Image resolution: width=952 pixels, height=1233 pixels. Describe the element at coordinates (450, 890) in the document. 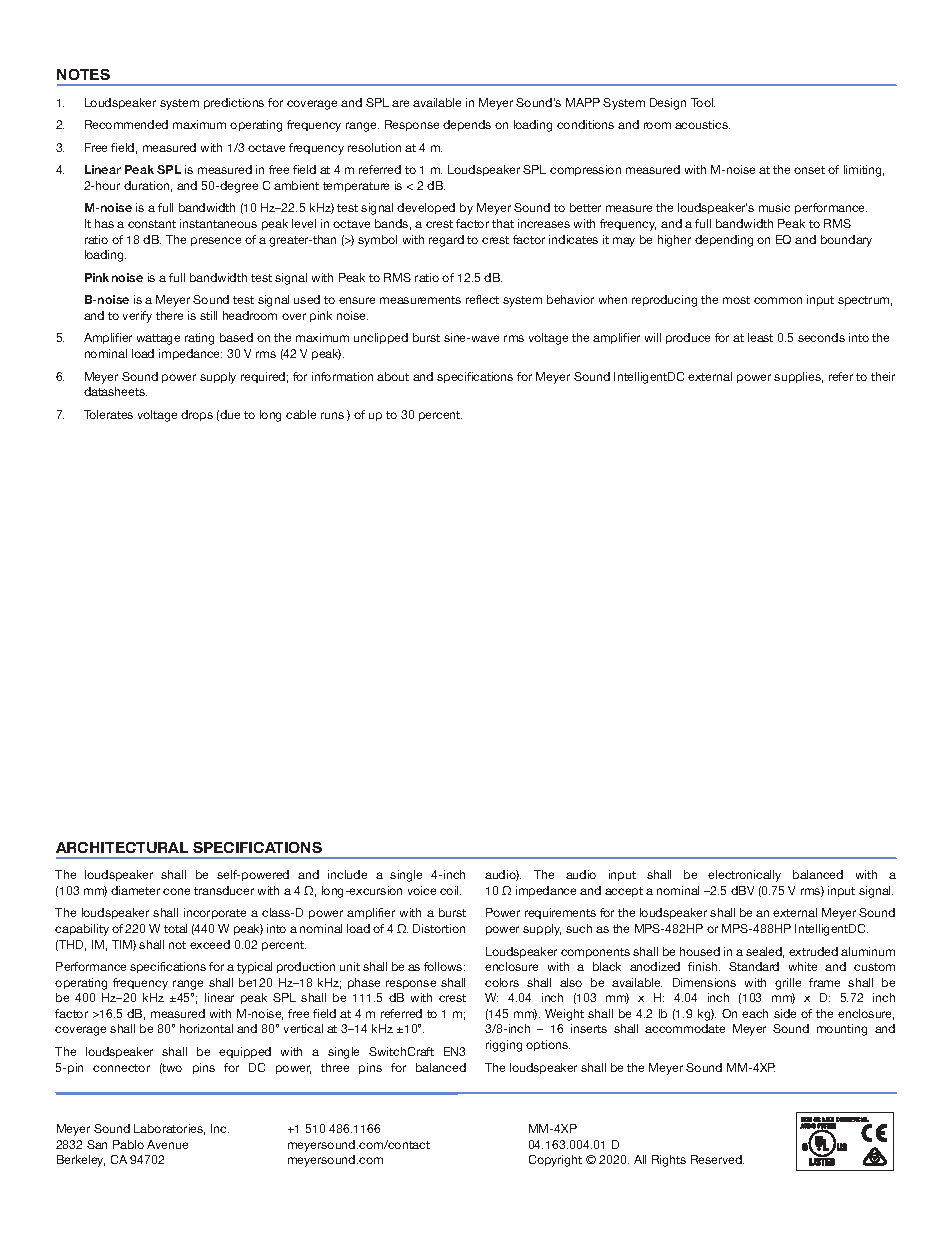

I see `coil` at that location.
